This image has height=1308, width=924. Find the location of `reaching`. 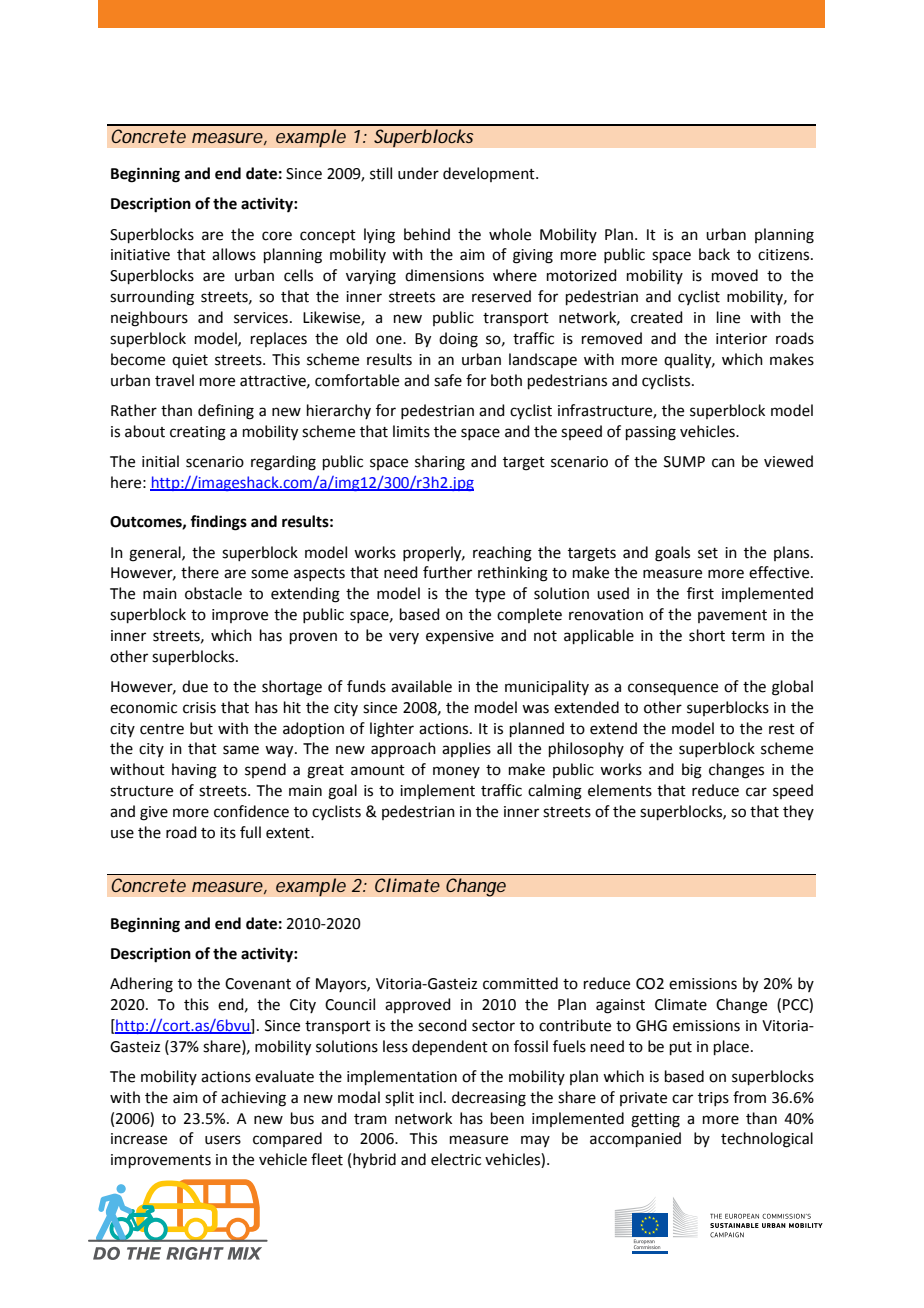

reaching is located at coordinates (502, 554).
